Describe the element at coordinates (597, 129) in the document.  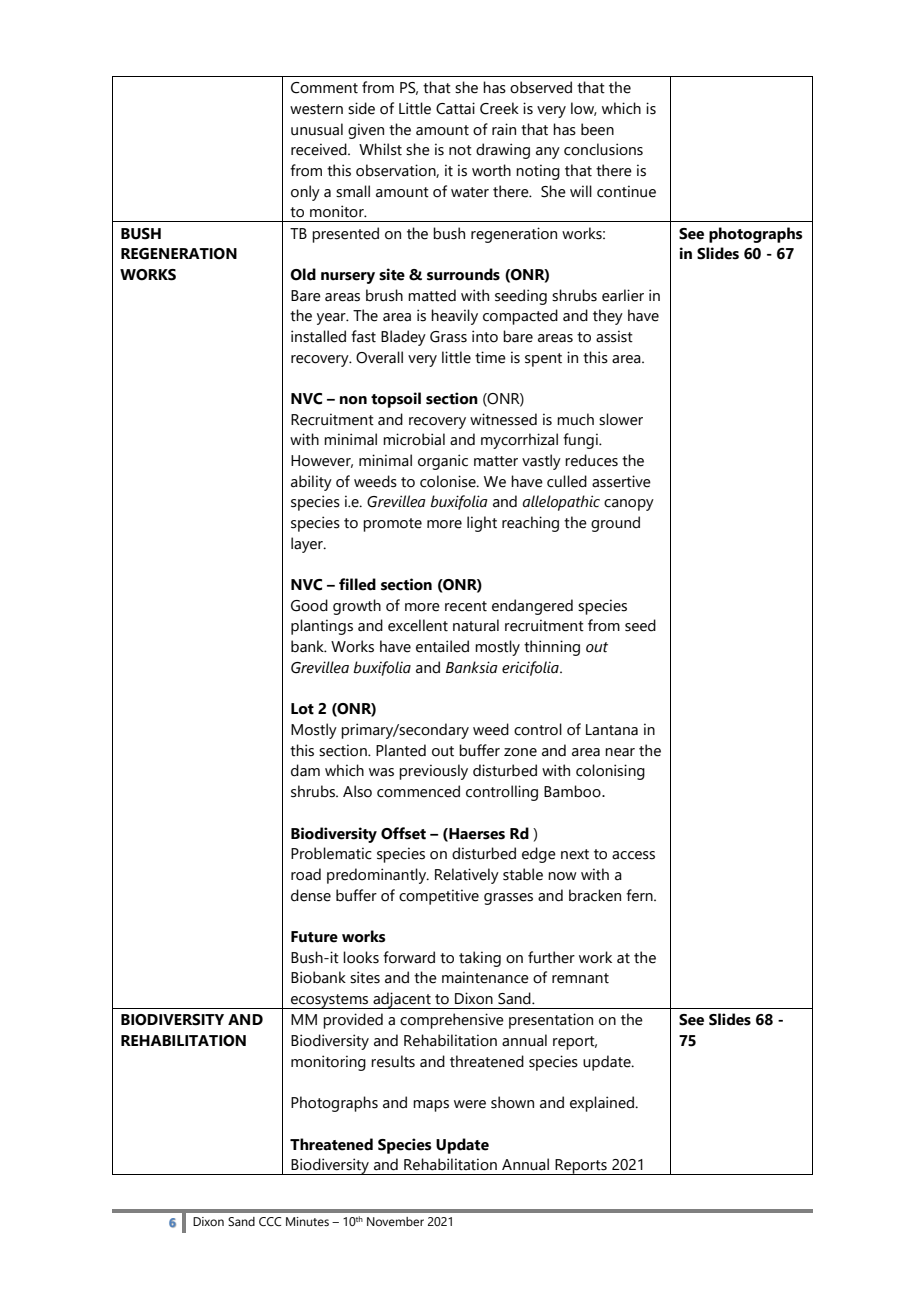
I see `been` at that location.
